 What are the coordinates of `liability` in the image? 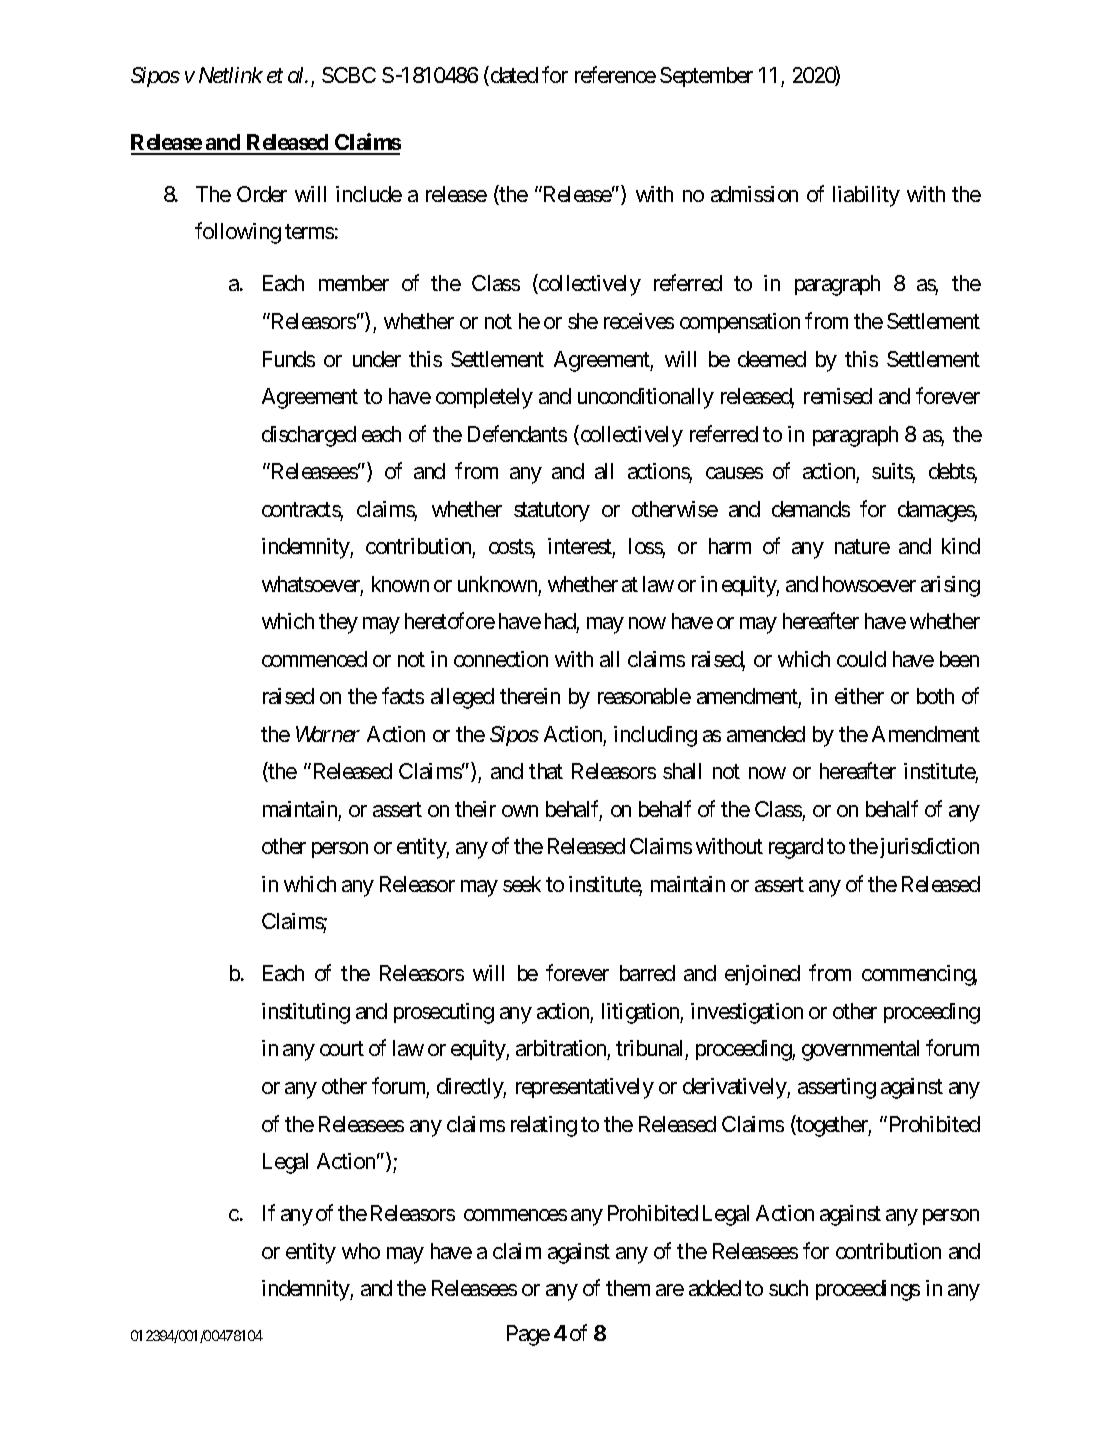 It's located at (866, 196).
